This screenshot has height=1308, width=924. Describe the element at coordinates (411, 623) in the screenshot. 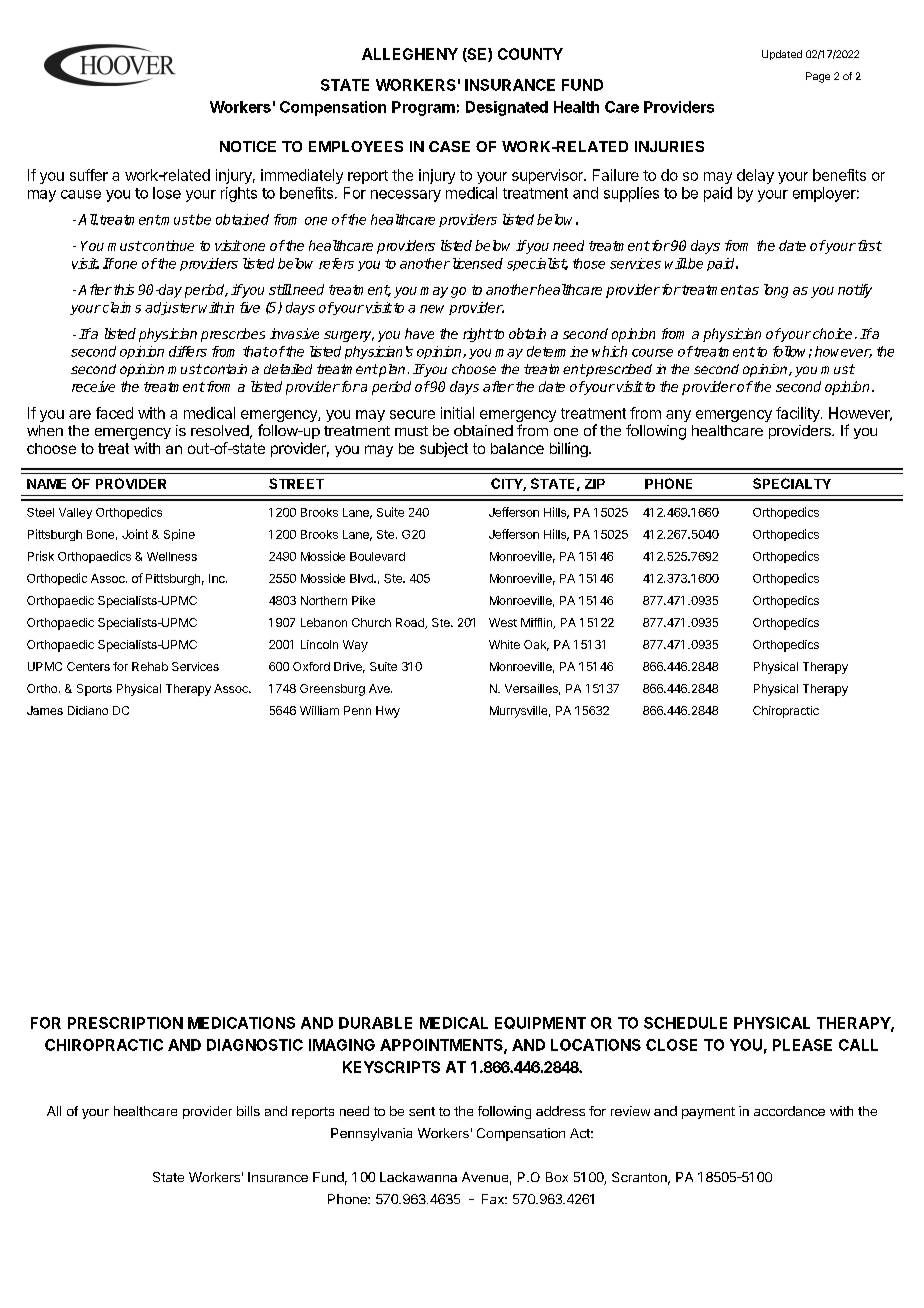

I see `Road` at that location.
